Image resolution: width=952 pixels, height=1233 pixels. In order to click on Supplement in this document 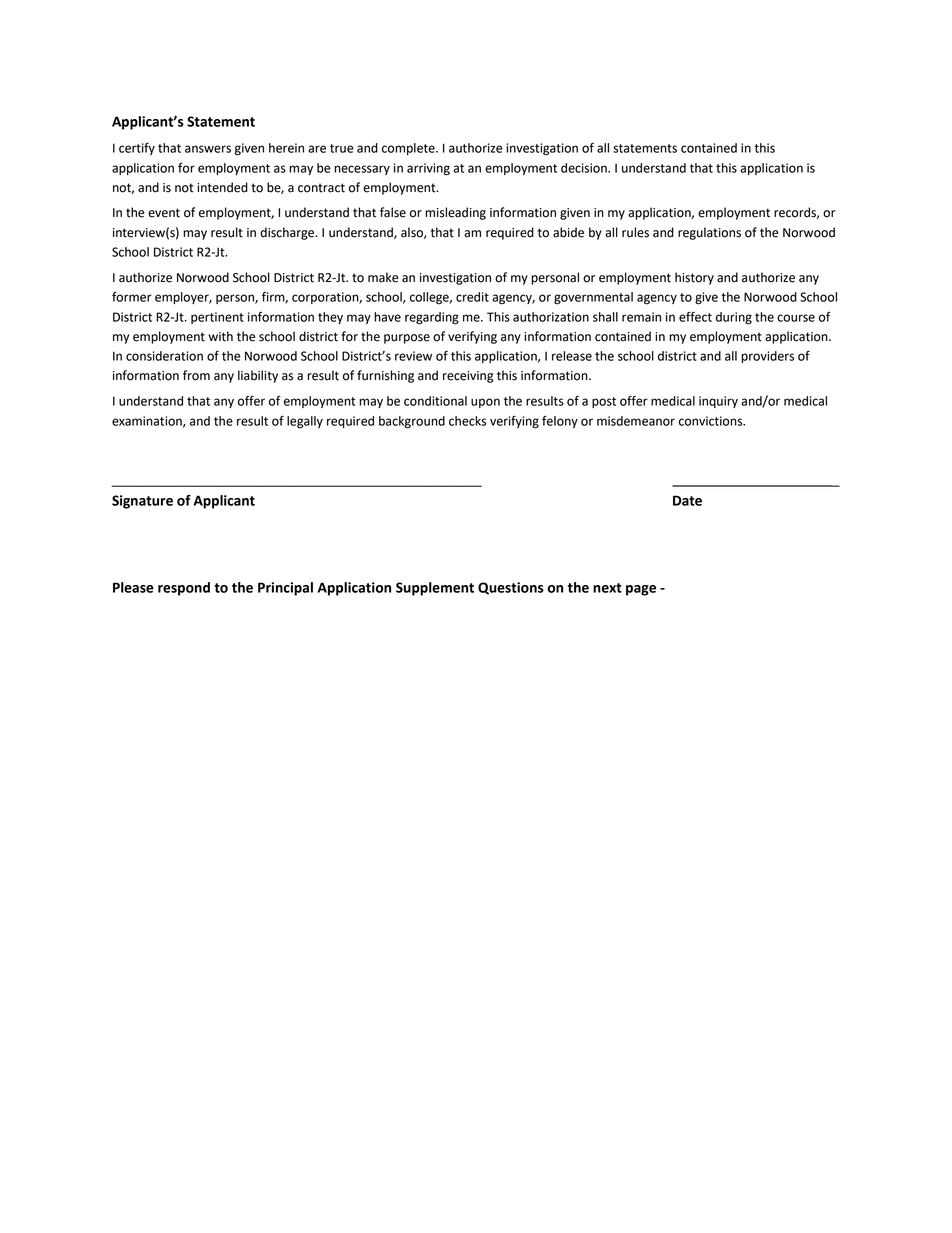, I will do `click(435, 589)`.
